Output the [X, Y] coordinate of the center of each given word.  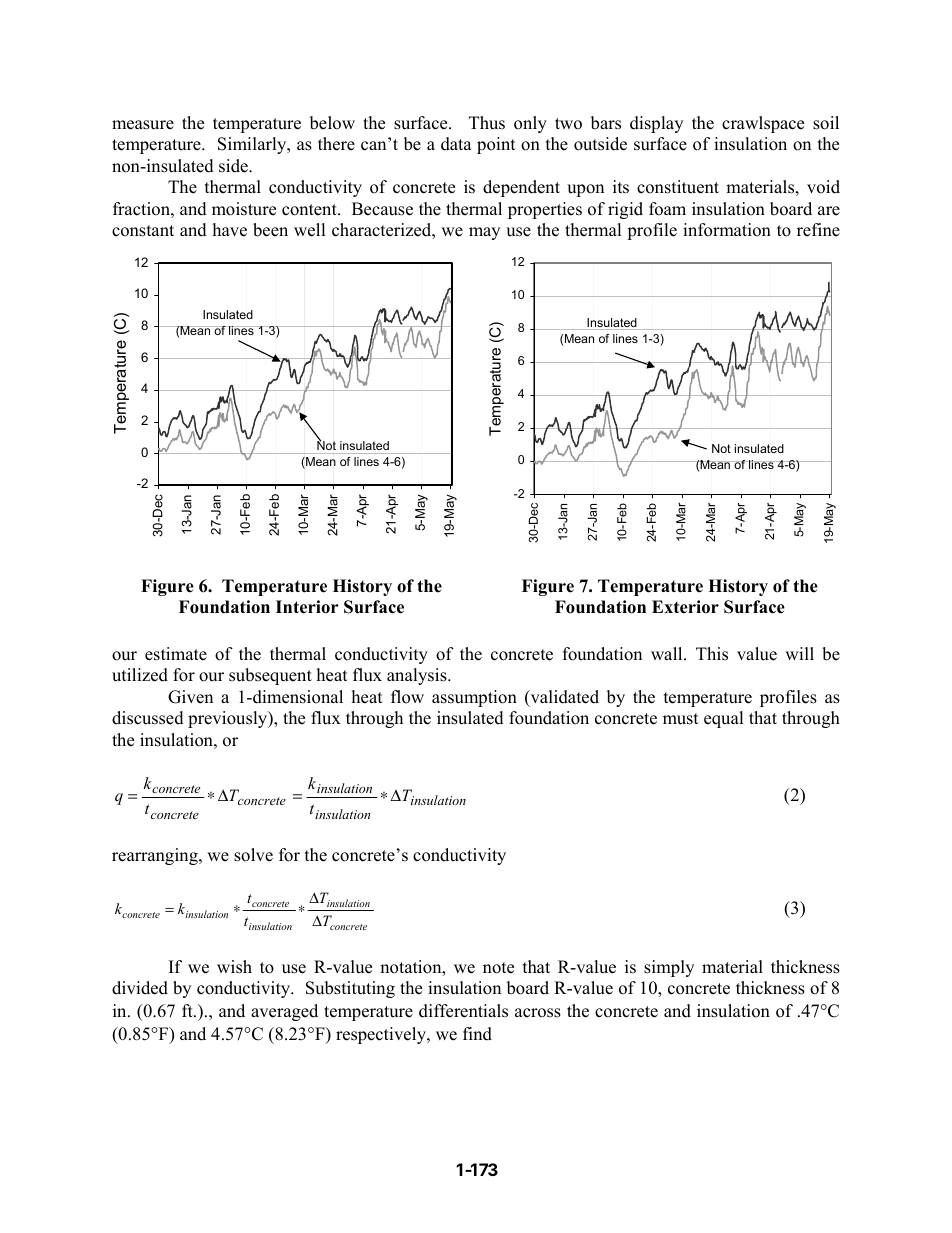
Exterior [685, 607]
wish [234, 967]
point [496, 145]
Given [190, 697]
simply [669, 968]
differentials [463, 1011]
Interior [307, 607]
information [727, 230]
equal [724, 719]
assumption [474, 698]
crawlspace [763, 124]
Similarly [253, 145]
